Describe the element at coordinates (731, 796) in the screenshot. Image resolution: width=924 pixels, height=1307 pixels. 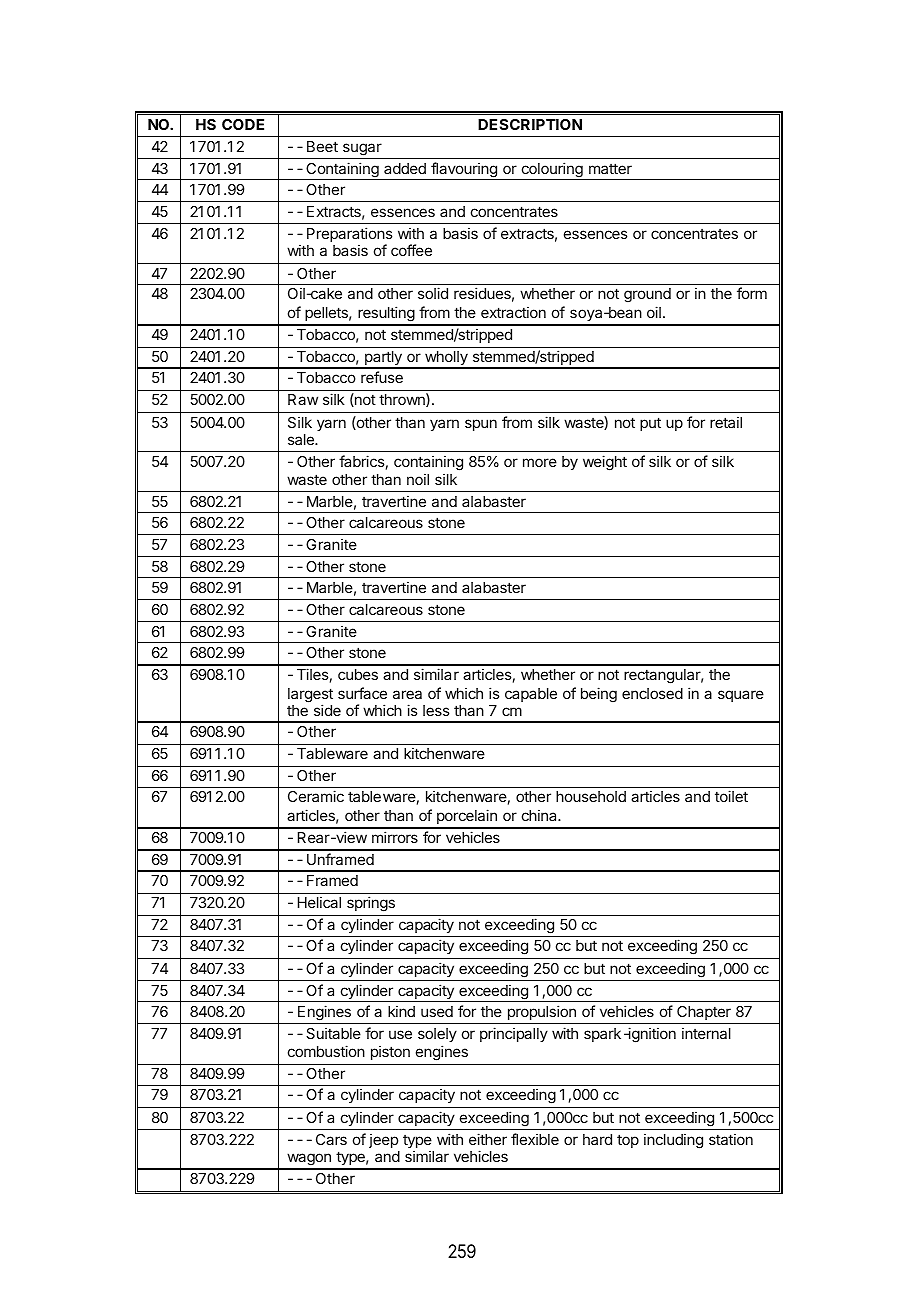
I see `toilet` at that location.
